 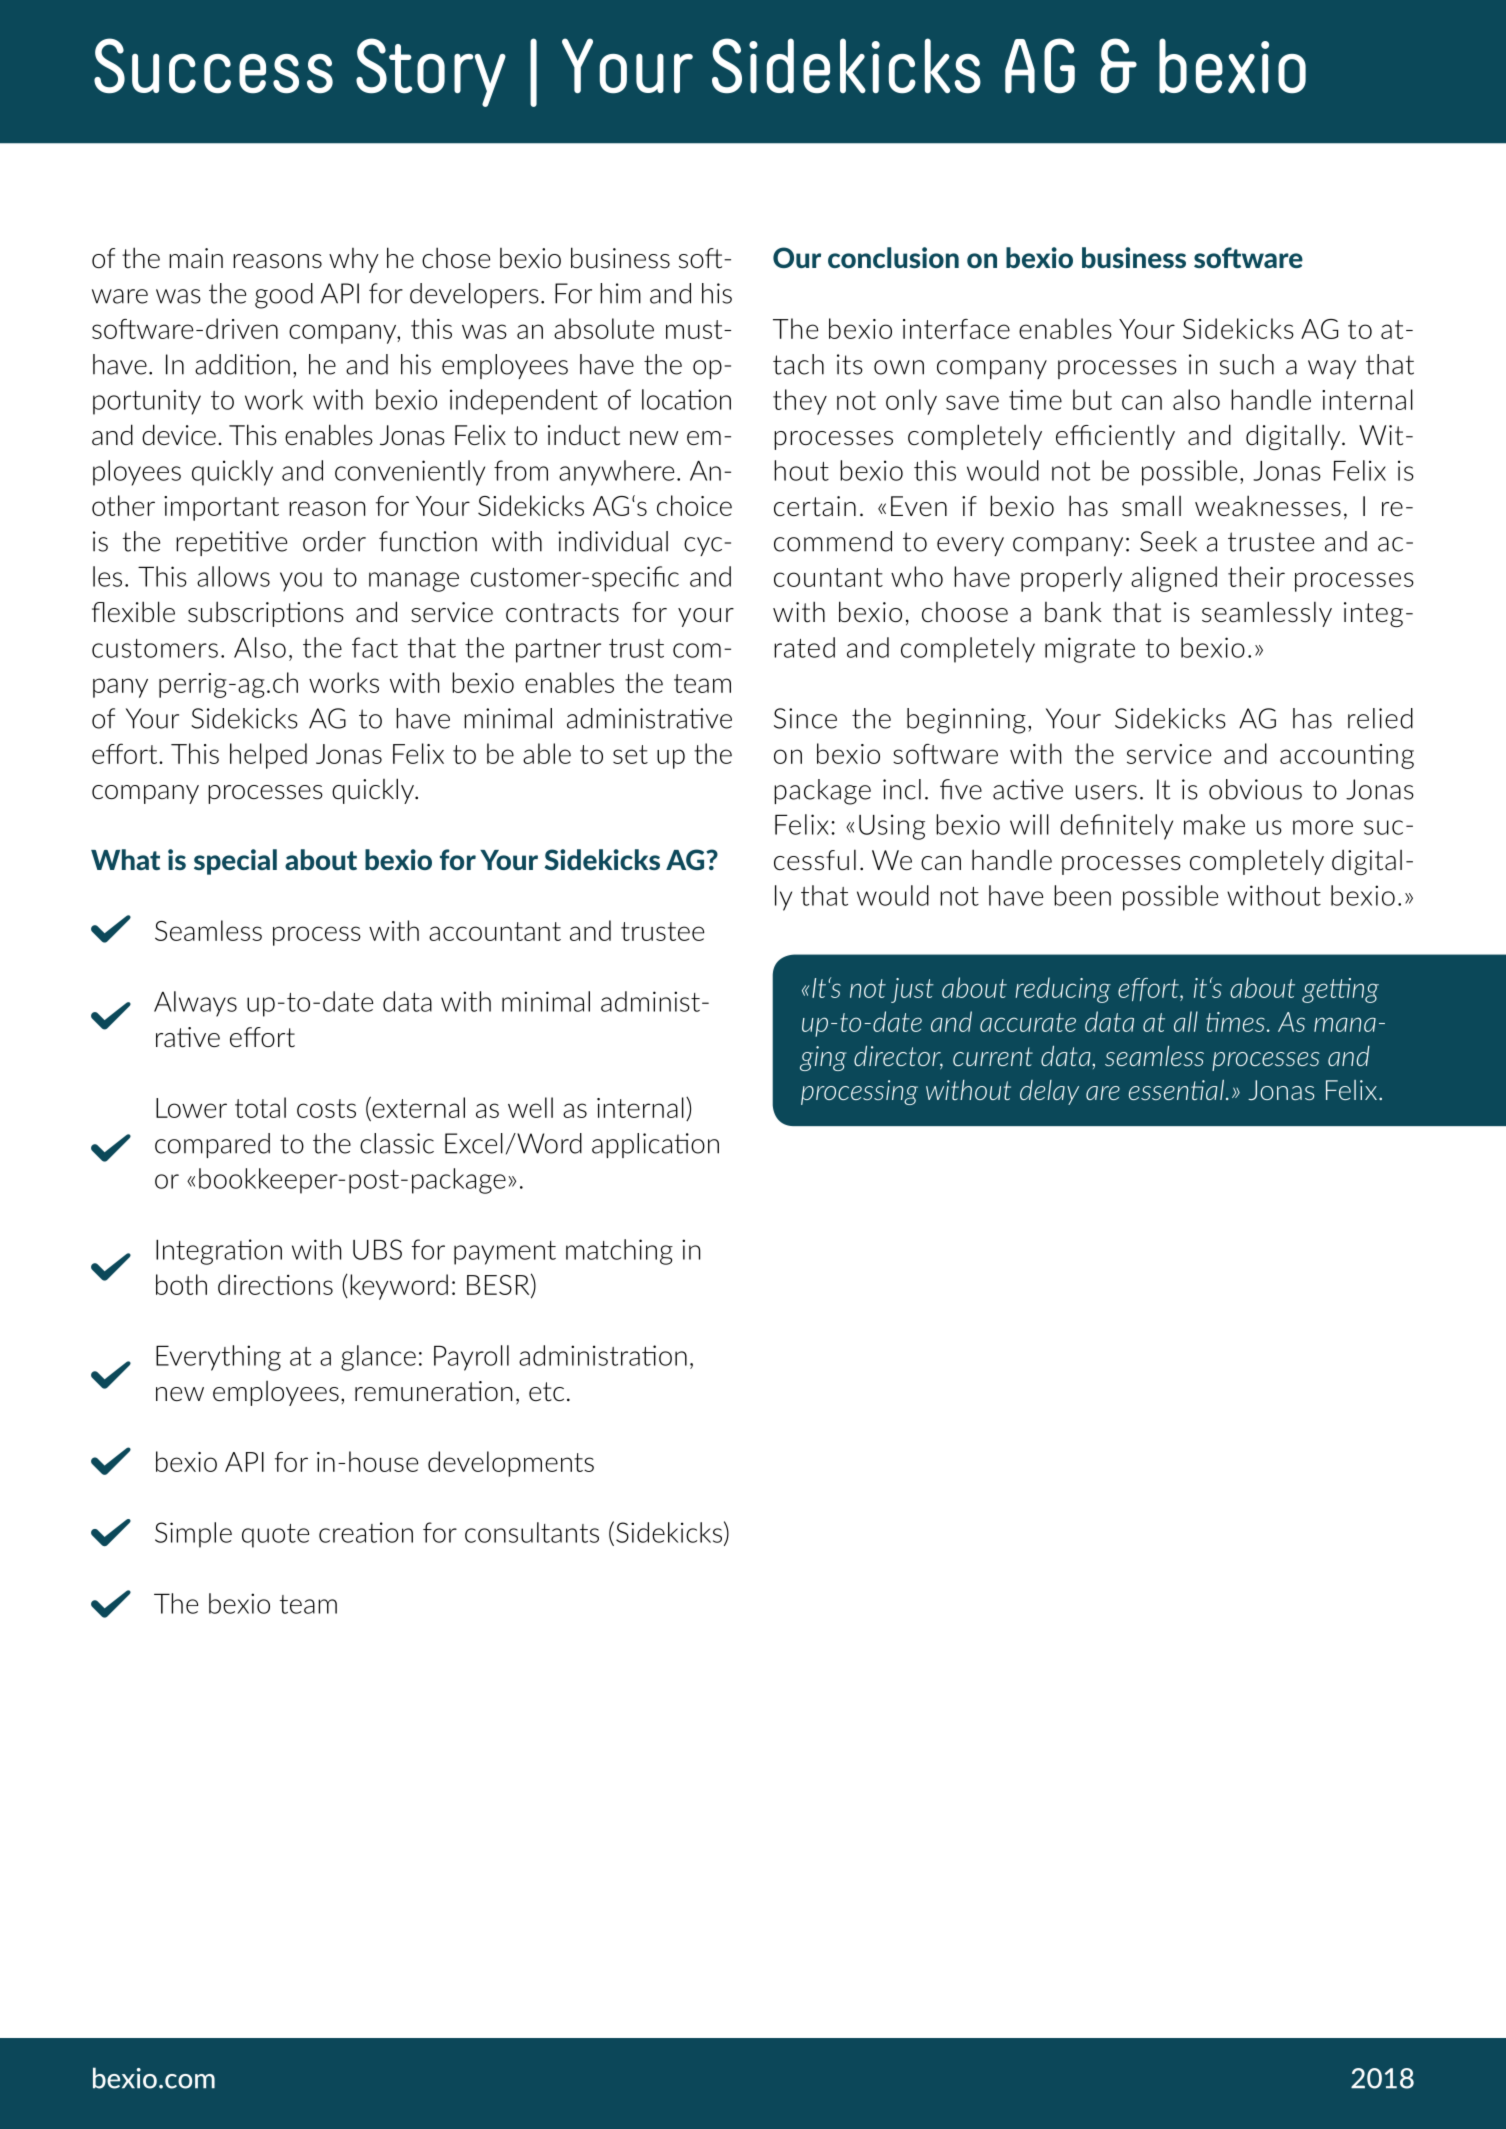 I want to click on consultants, so click(x=532, y=1532).
